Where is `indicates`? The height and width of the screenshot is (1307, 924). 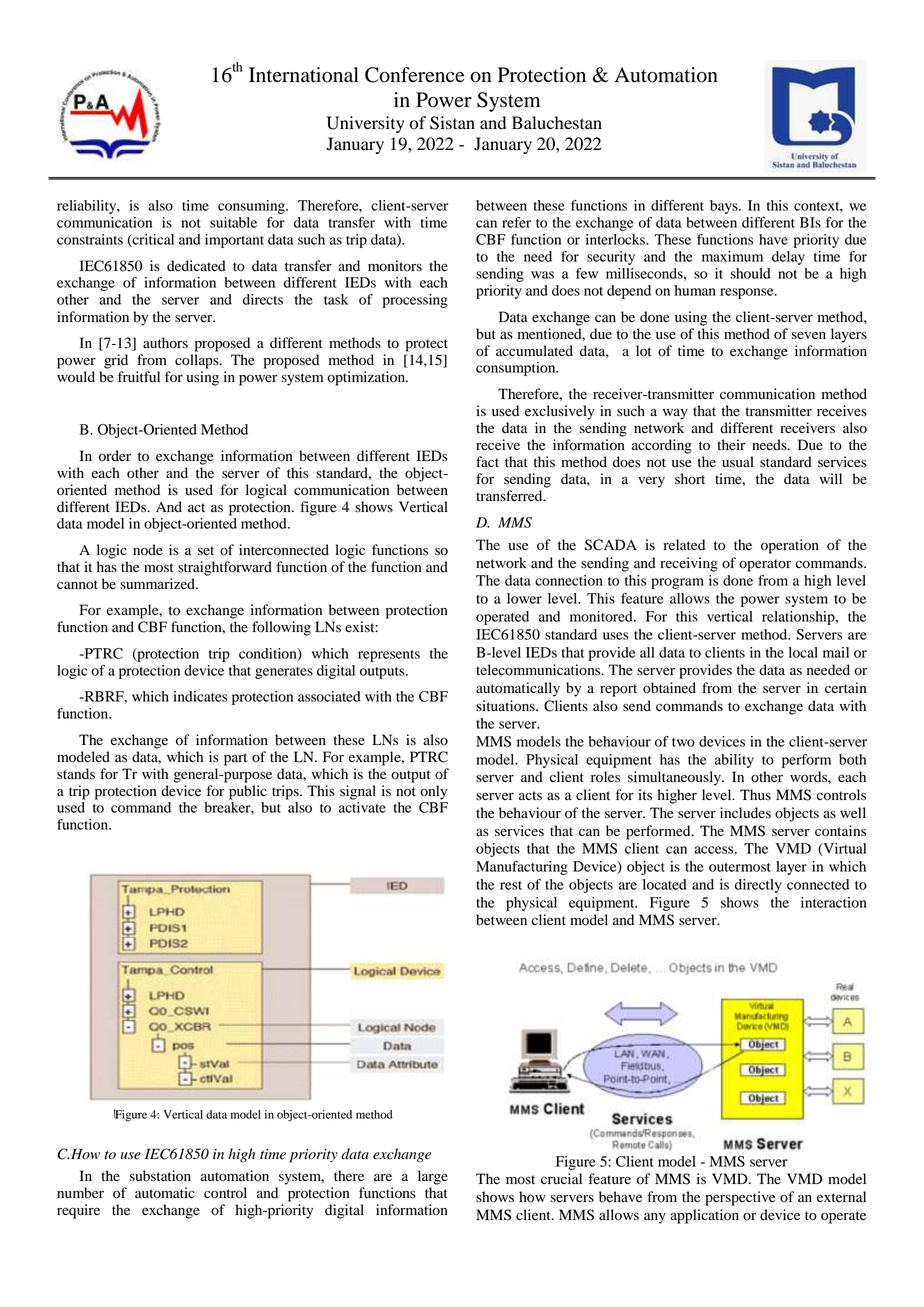 indicates is located at coordinates (200, 696).
